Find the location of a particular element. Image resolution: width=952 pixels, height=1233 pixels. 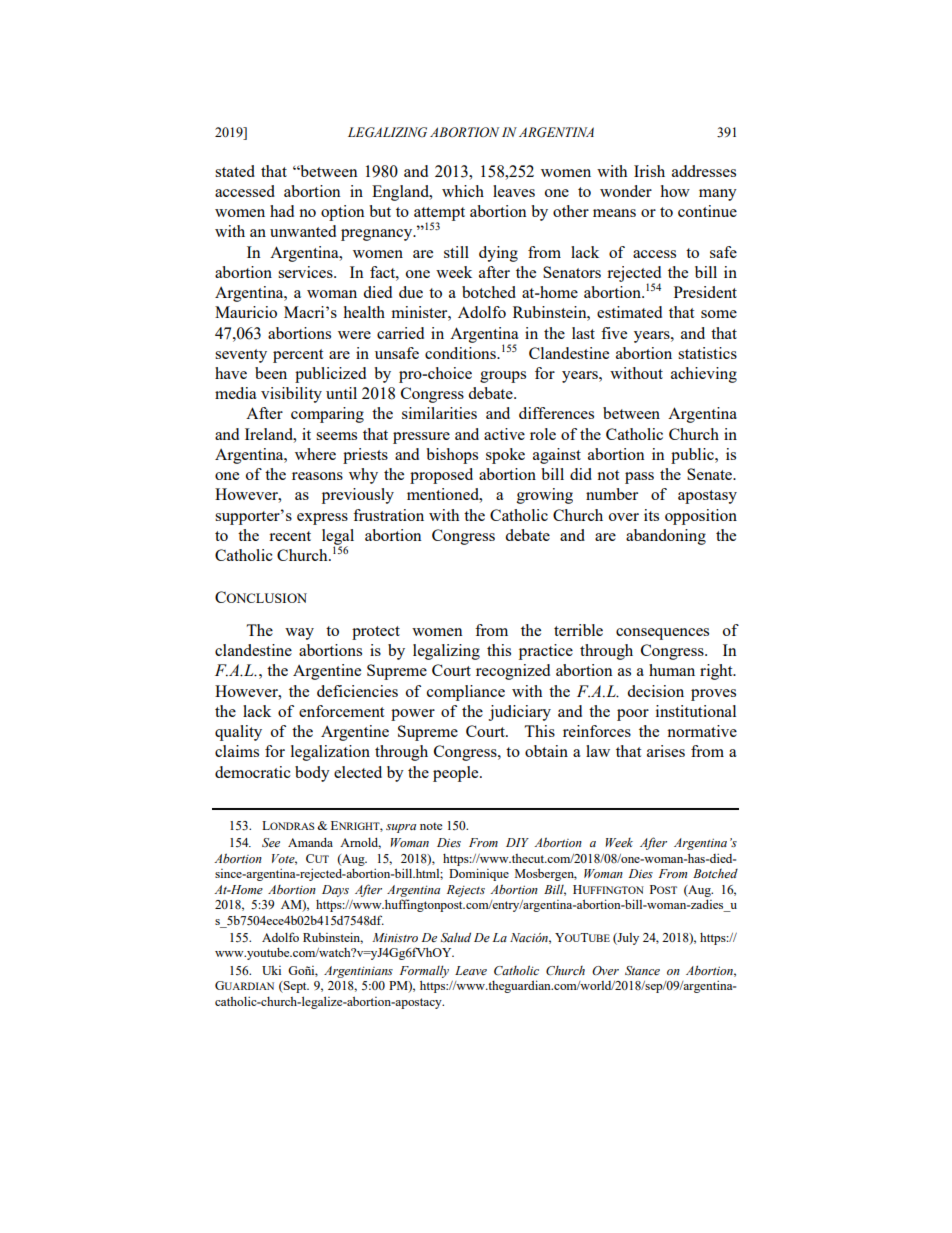

spoke is located at coordinates (505, 456).
